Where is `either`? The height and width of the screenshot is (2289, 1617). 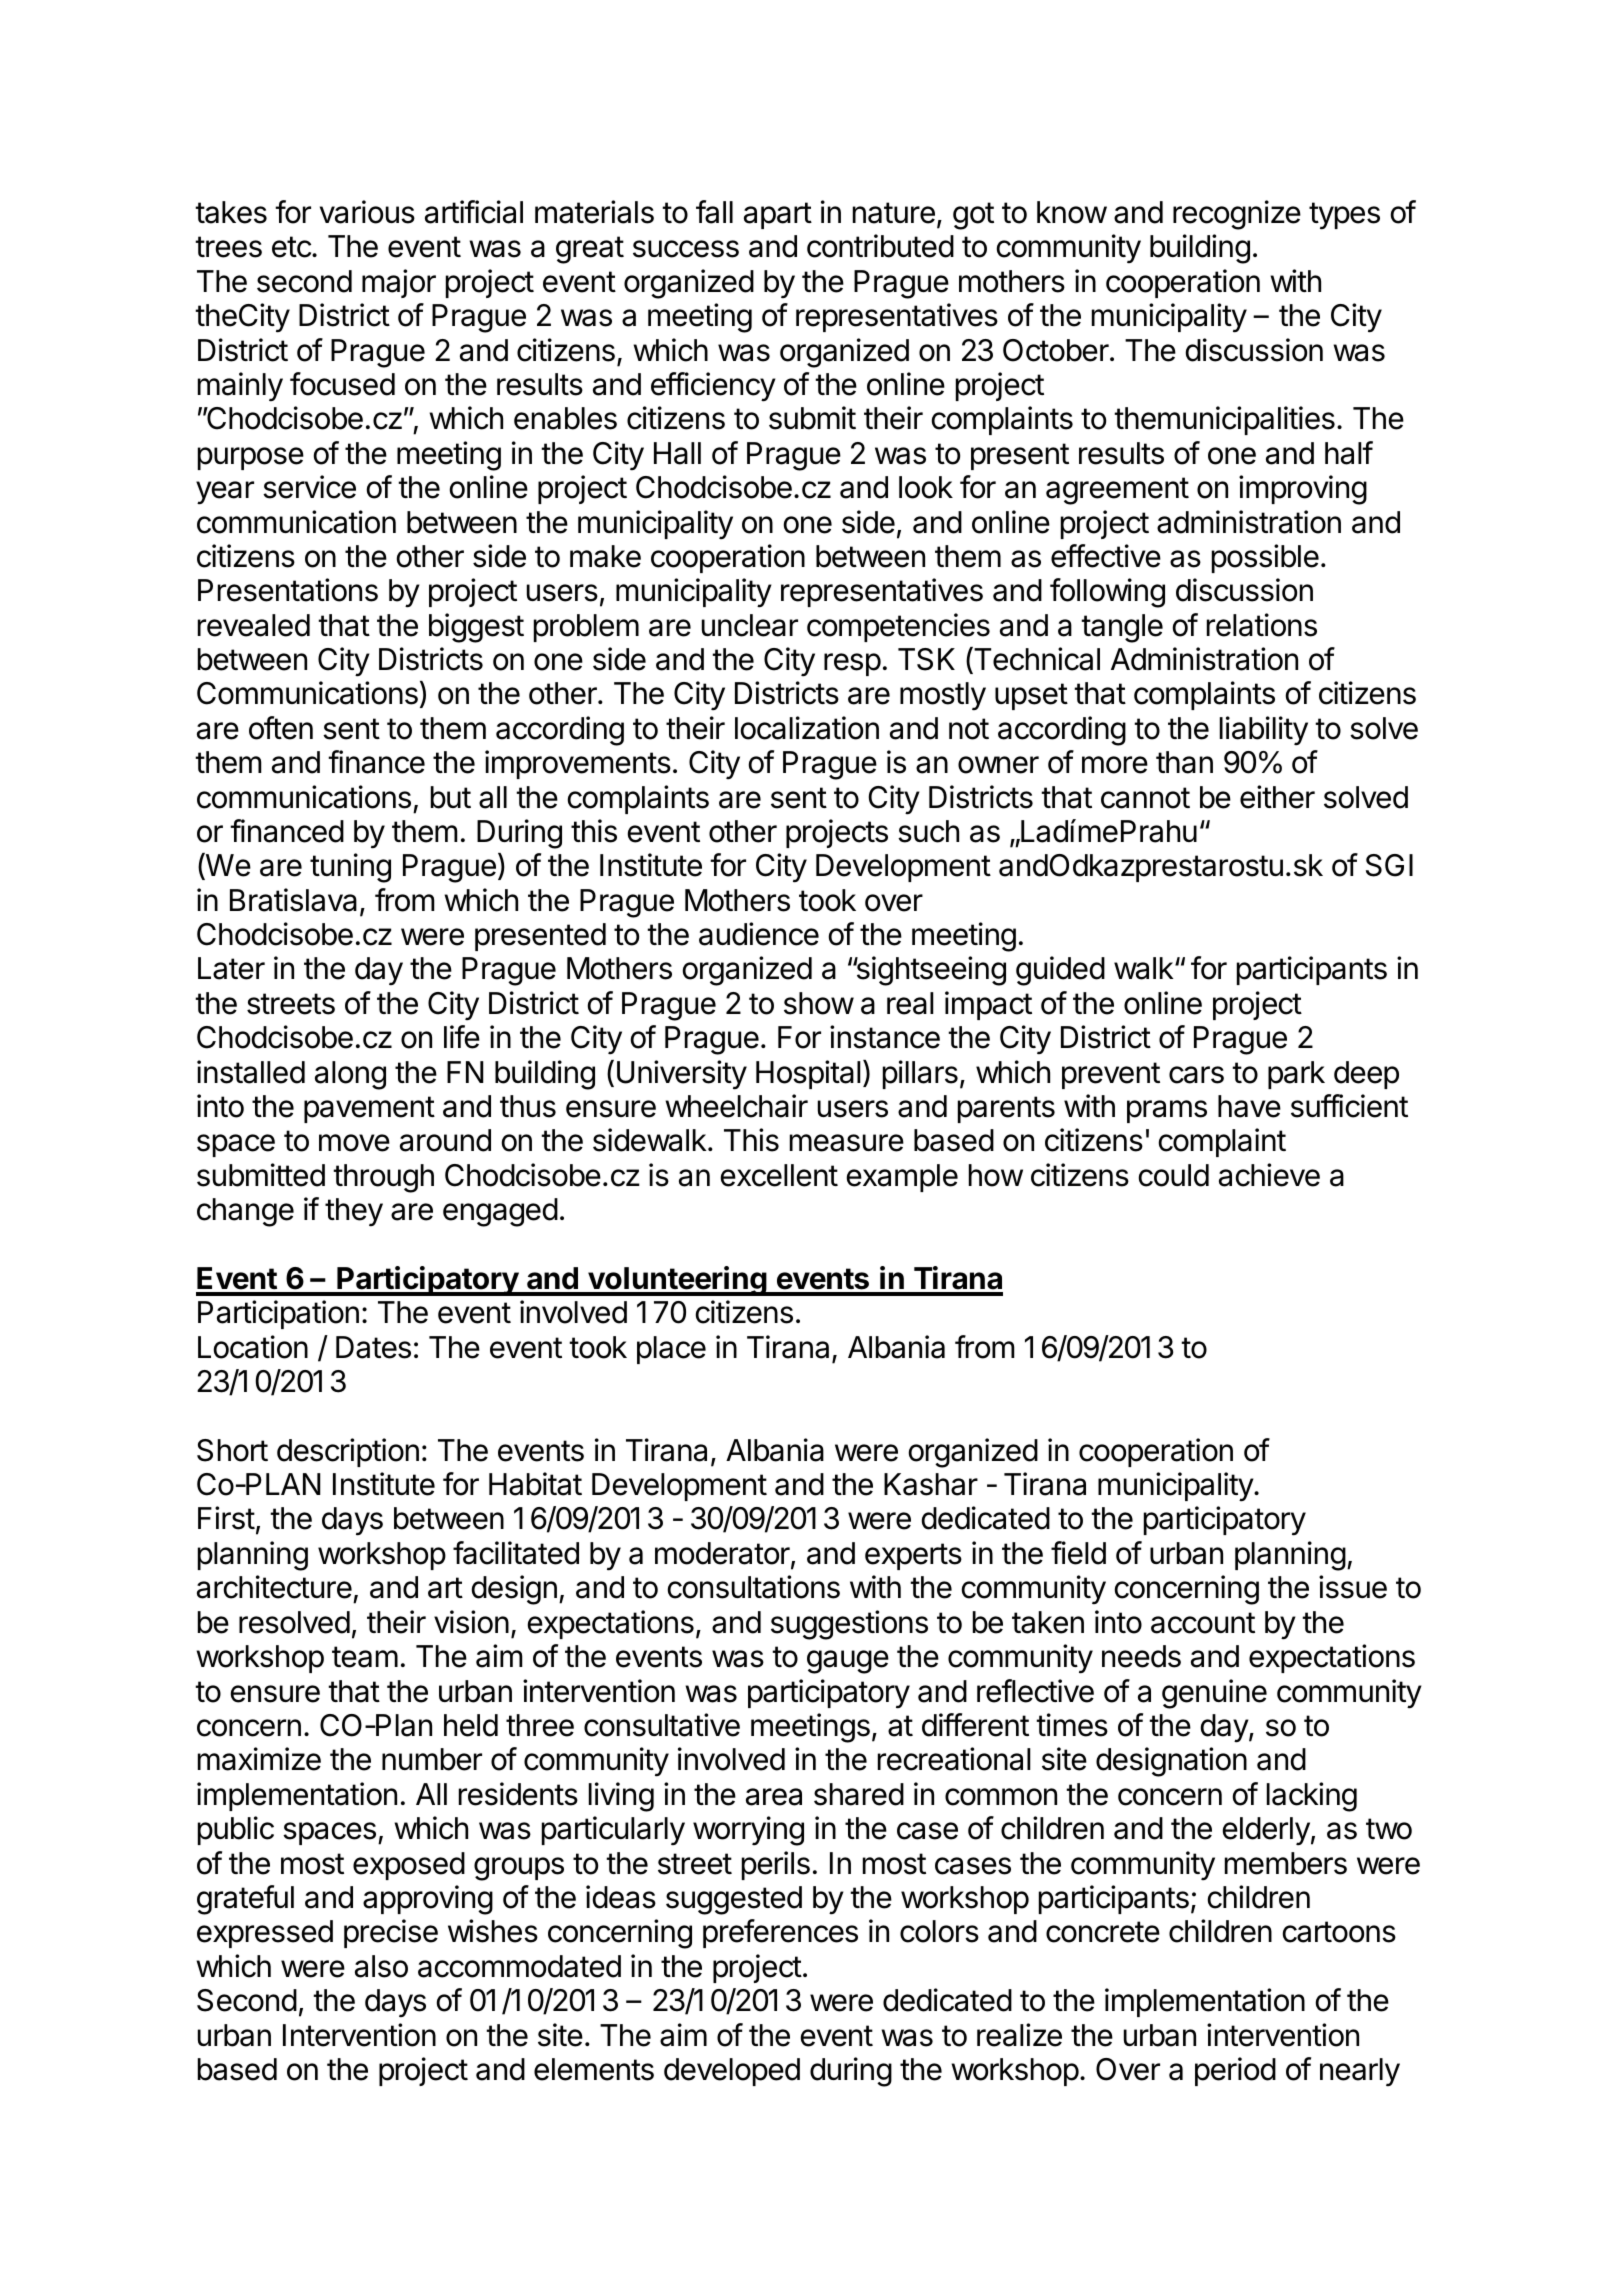
either is located at coordinates (1277, 797).
